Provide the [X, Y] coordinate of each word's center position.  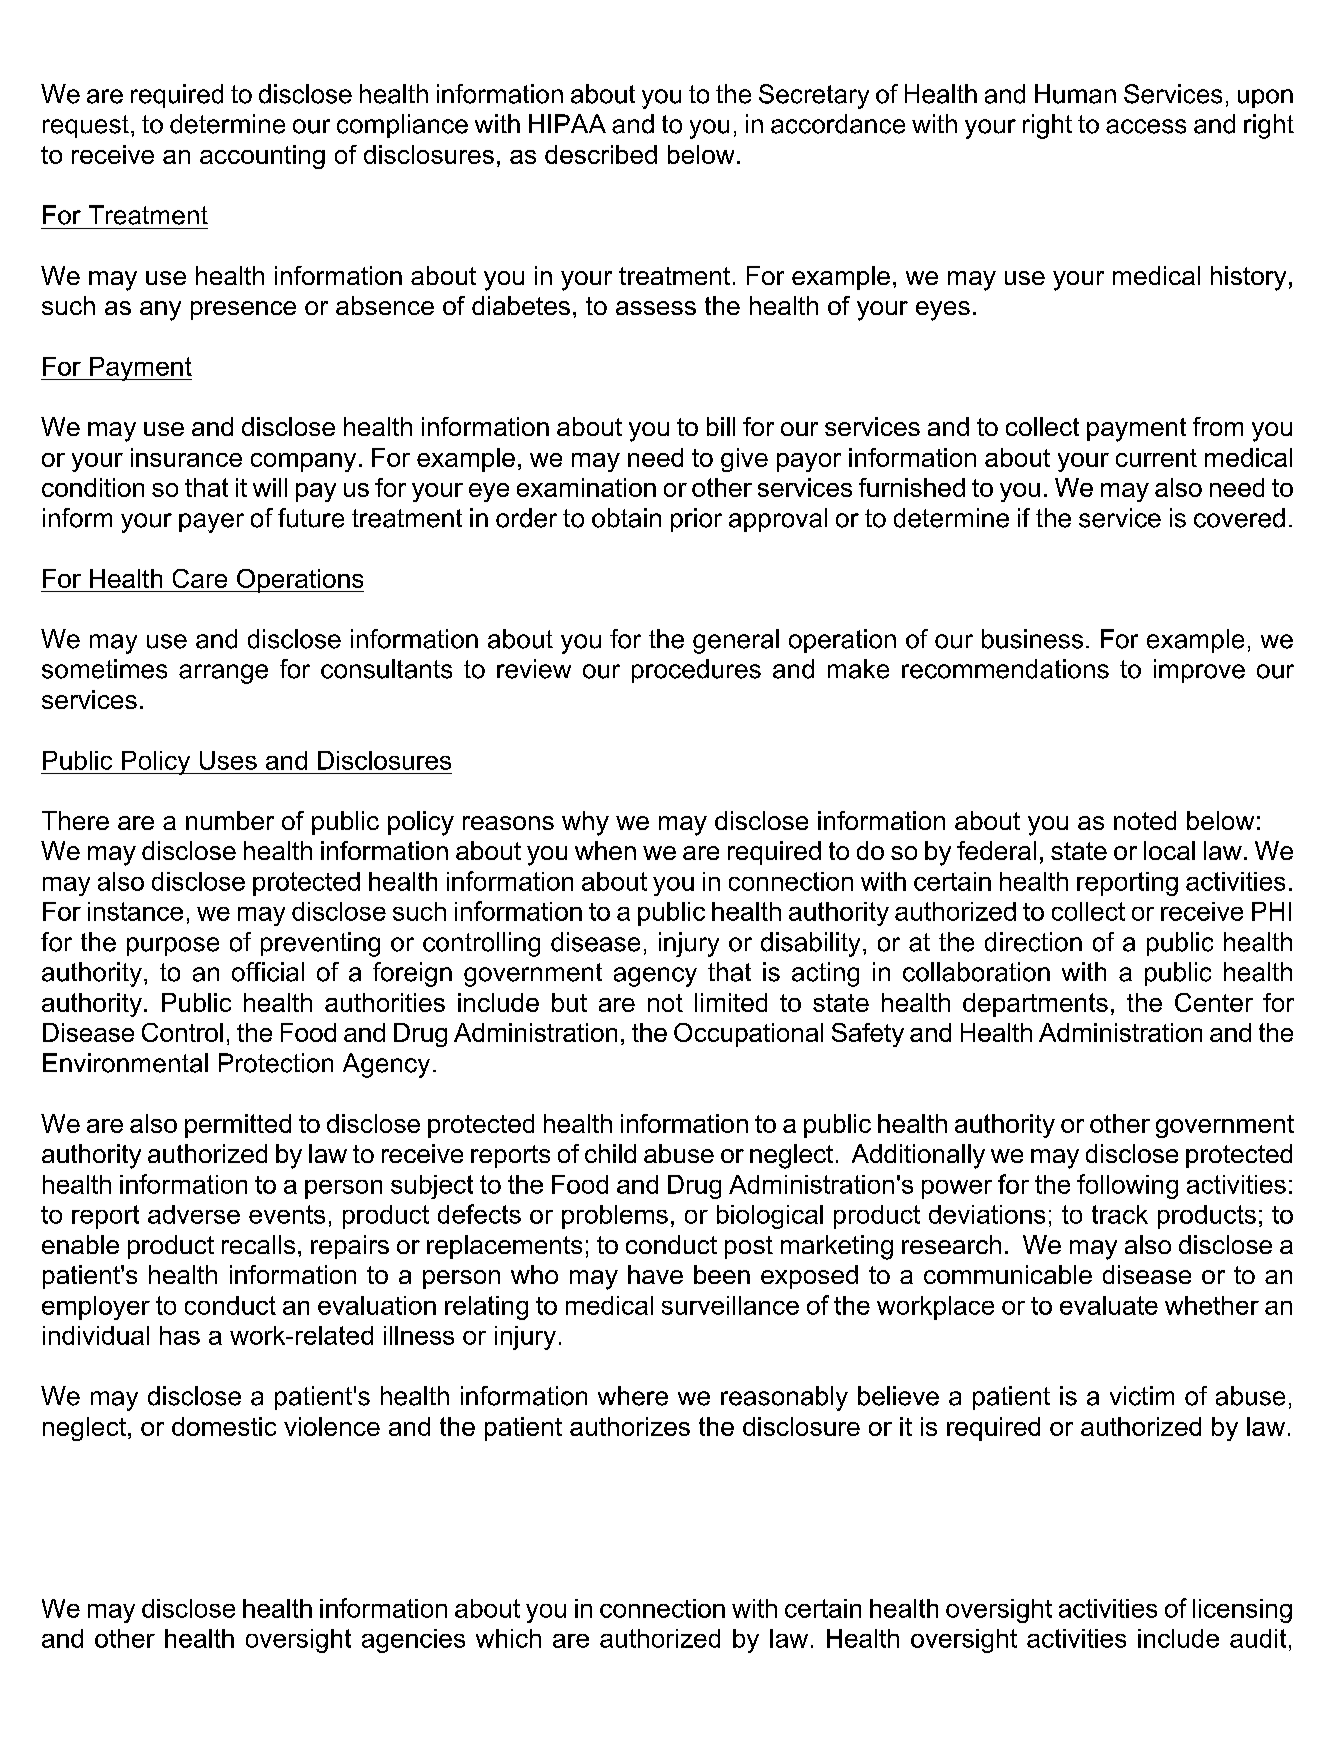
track [1120, 1214]
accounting [262, 157]
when [605, 850]
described [601, 154]
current [1156, 458]
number [230, 820]
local [1169, 850]
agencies [413, 1641]
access [1146, 126]
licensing [1242, 1611]
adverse [194, 1214]
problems [615, 1217]
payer [211, 523]
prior [696, 520]
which [508, 1638]
